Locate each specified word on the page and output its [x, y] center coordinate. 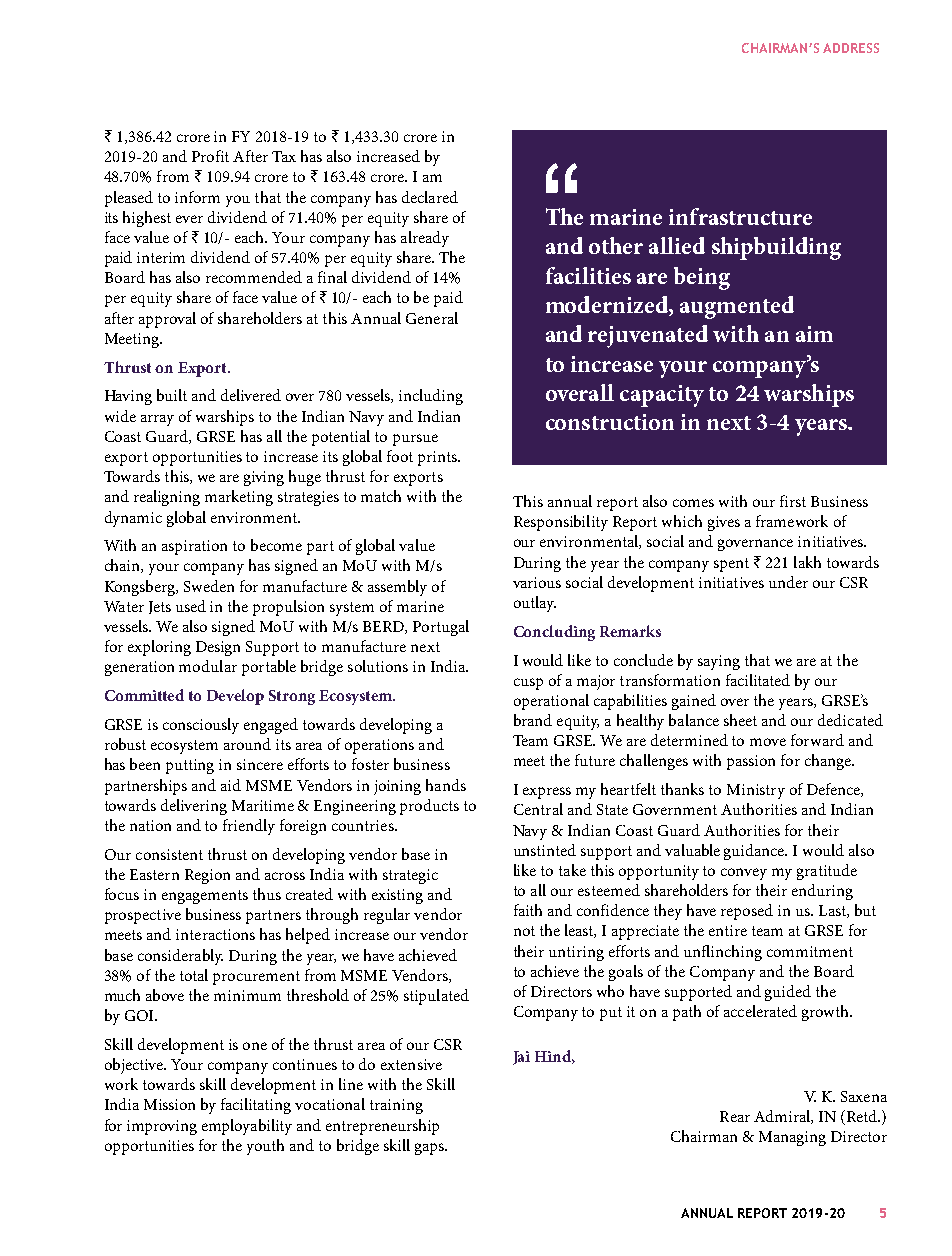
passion [751, 762]
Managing [792, 1138]
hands [446, 785]
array [157, 420]
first [793, 501]
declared [430, 197]
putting [190, 766]
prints [438, 458]
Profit [210, 156]
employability [247, 1127]
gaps [430, 1149]
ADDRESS [851, 48]
